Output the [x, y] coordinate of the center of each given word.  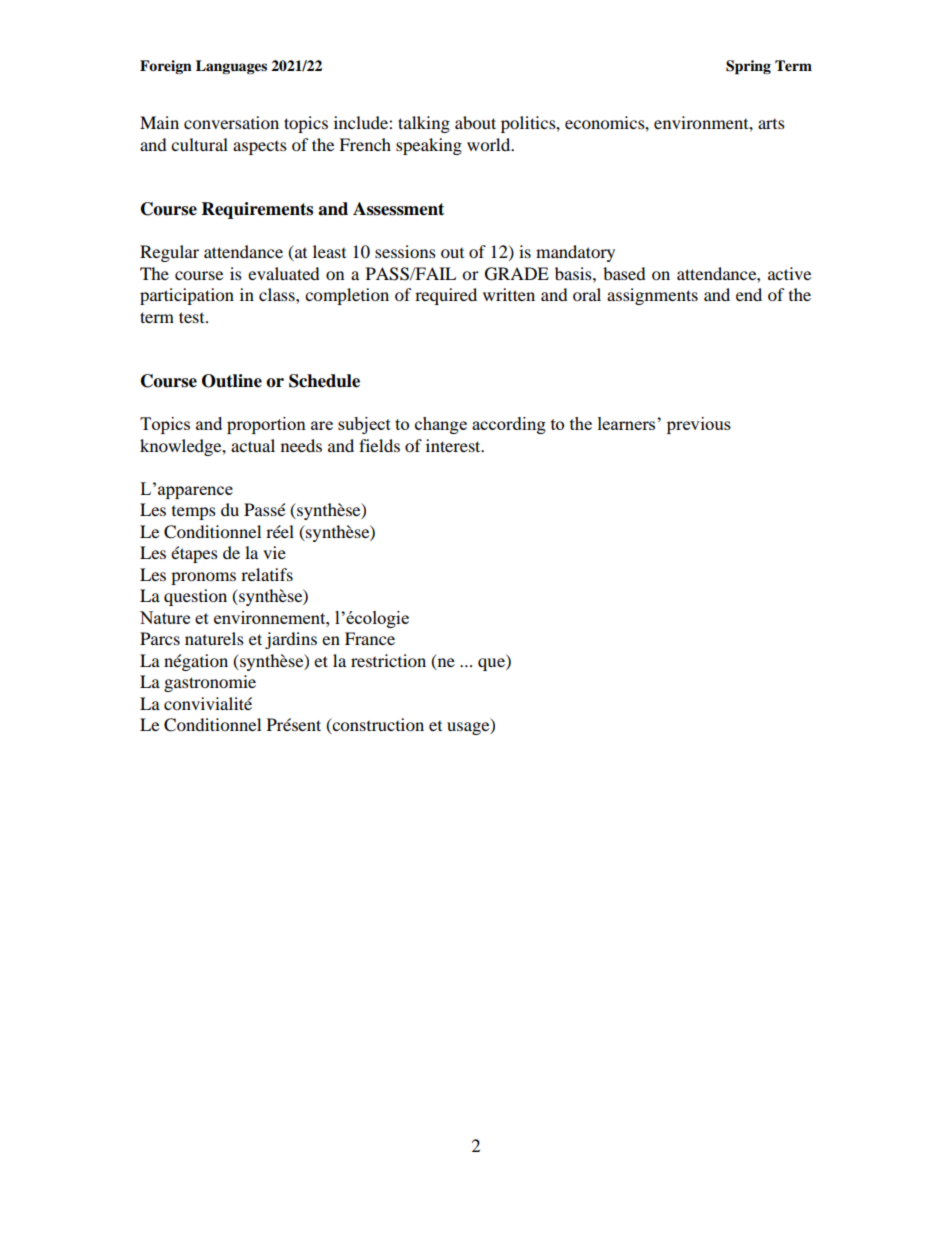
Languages [231, 67]
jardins [291, 640]
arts [771, 124]
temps [194, 513]
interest [454, 445]
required [446, 296]
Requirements [257, 210]
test [193, 317]
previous [699, 425]
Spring [748, 67]
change [441, 425]
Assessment [398, 209]
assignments [652, 296]
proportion [266, 425]
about [475, 122]
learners [628, 423]
